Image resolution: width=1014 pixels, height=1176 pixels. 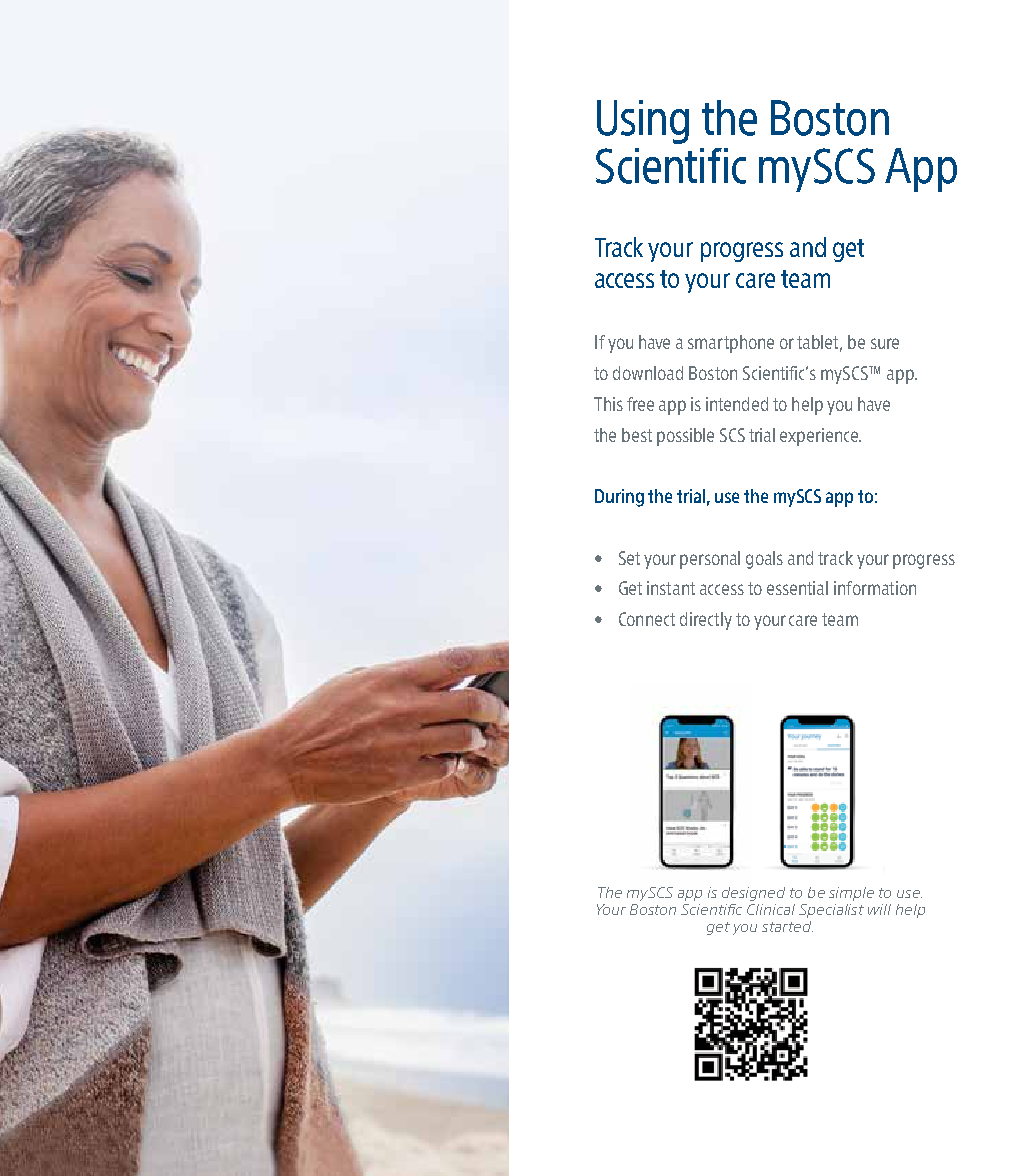 What do you see at coordinates (753, 894) in the document?
I see `designed` at bounding box center [753, 894].
